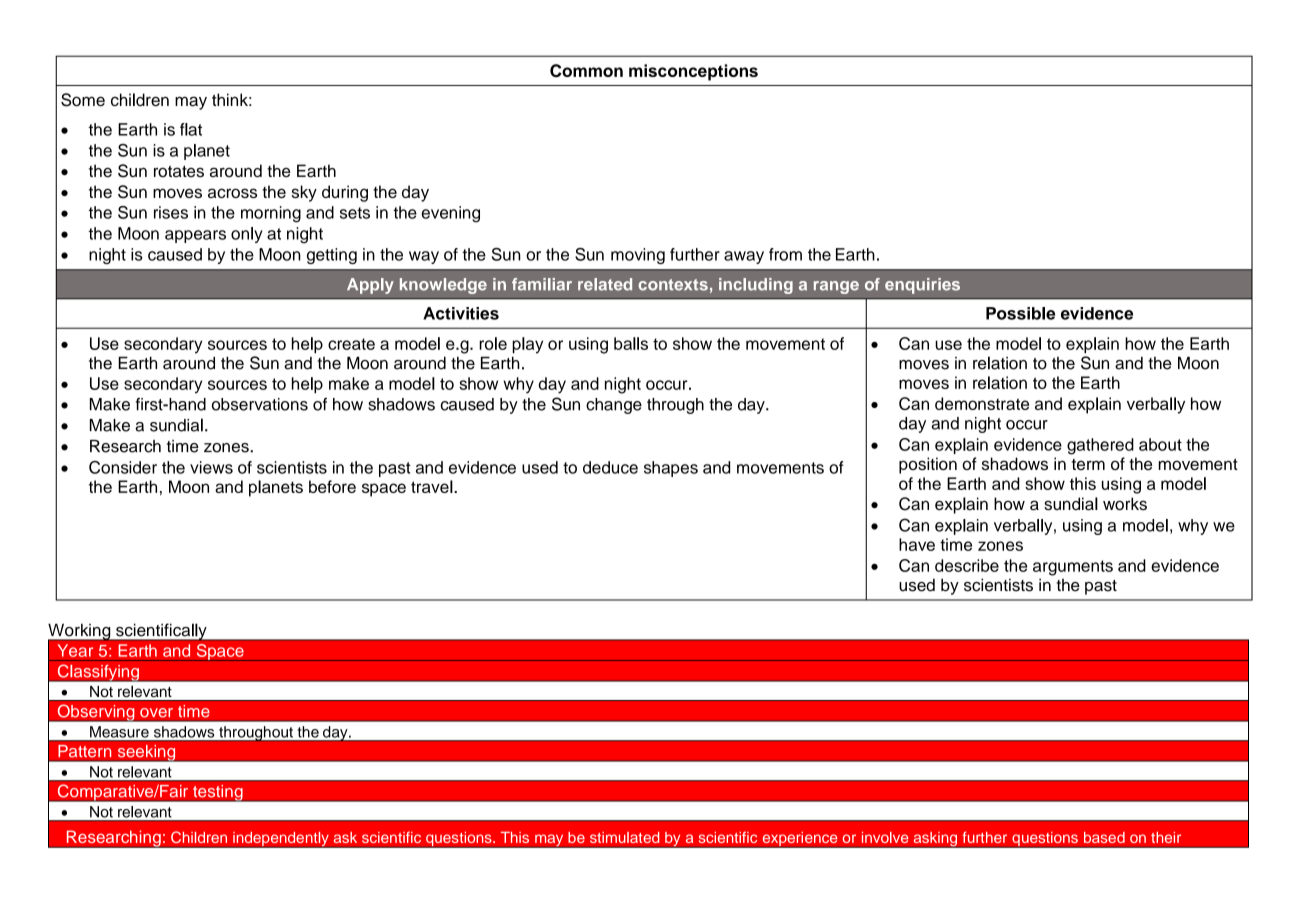 This screenshot has height=924, width=1308. Describe the element at coordinates (75, 650) in the screenshot. I see `Year` at that location.
